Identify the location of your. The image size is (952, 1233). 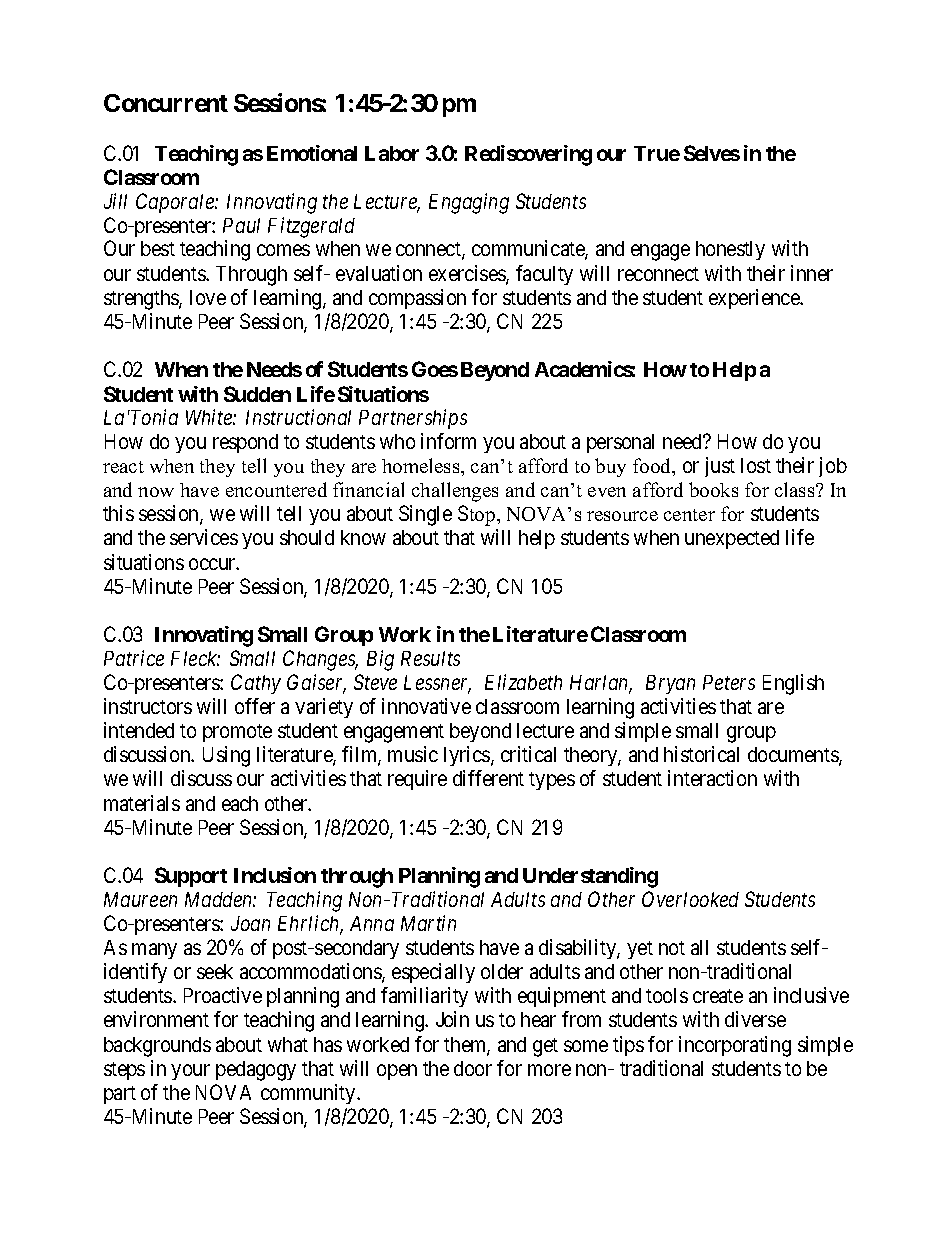
(190, 1072).
